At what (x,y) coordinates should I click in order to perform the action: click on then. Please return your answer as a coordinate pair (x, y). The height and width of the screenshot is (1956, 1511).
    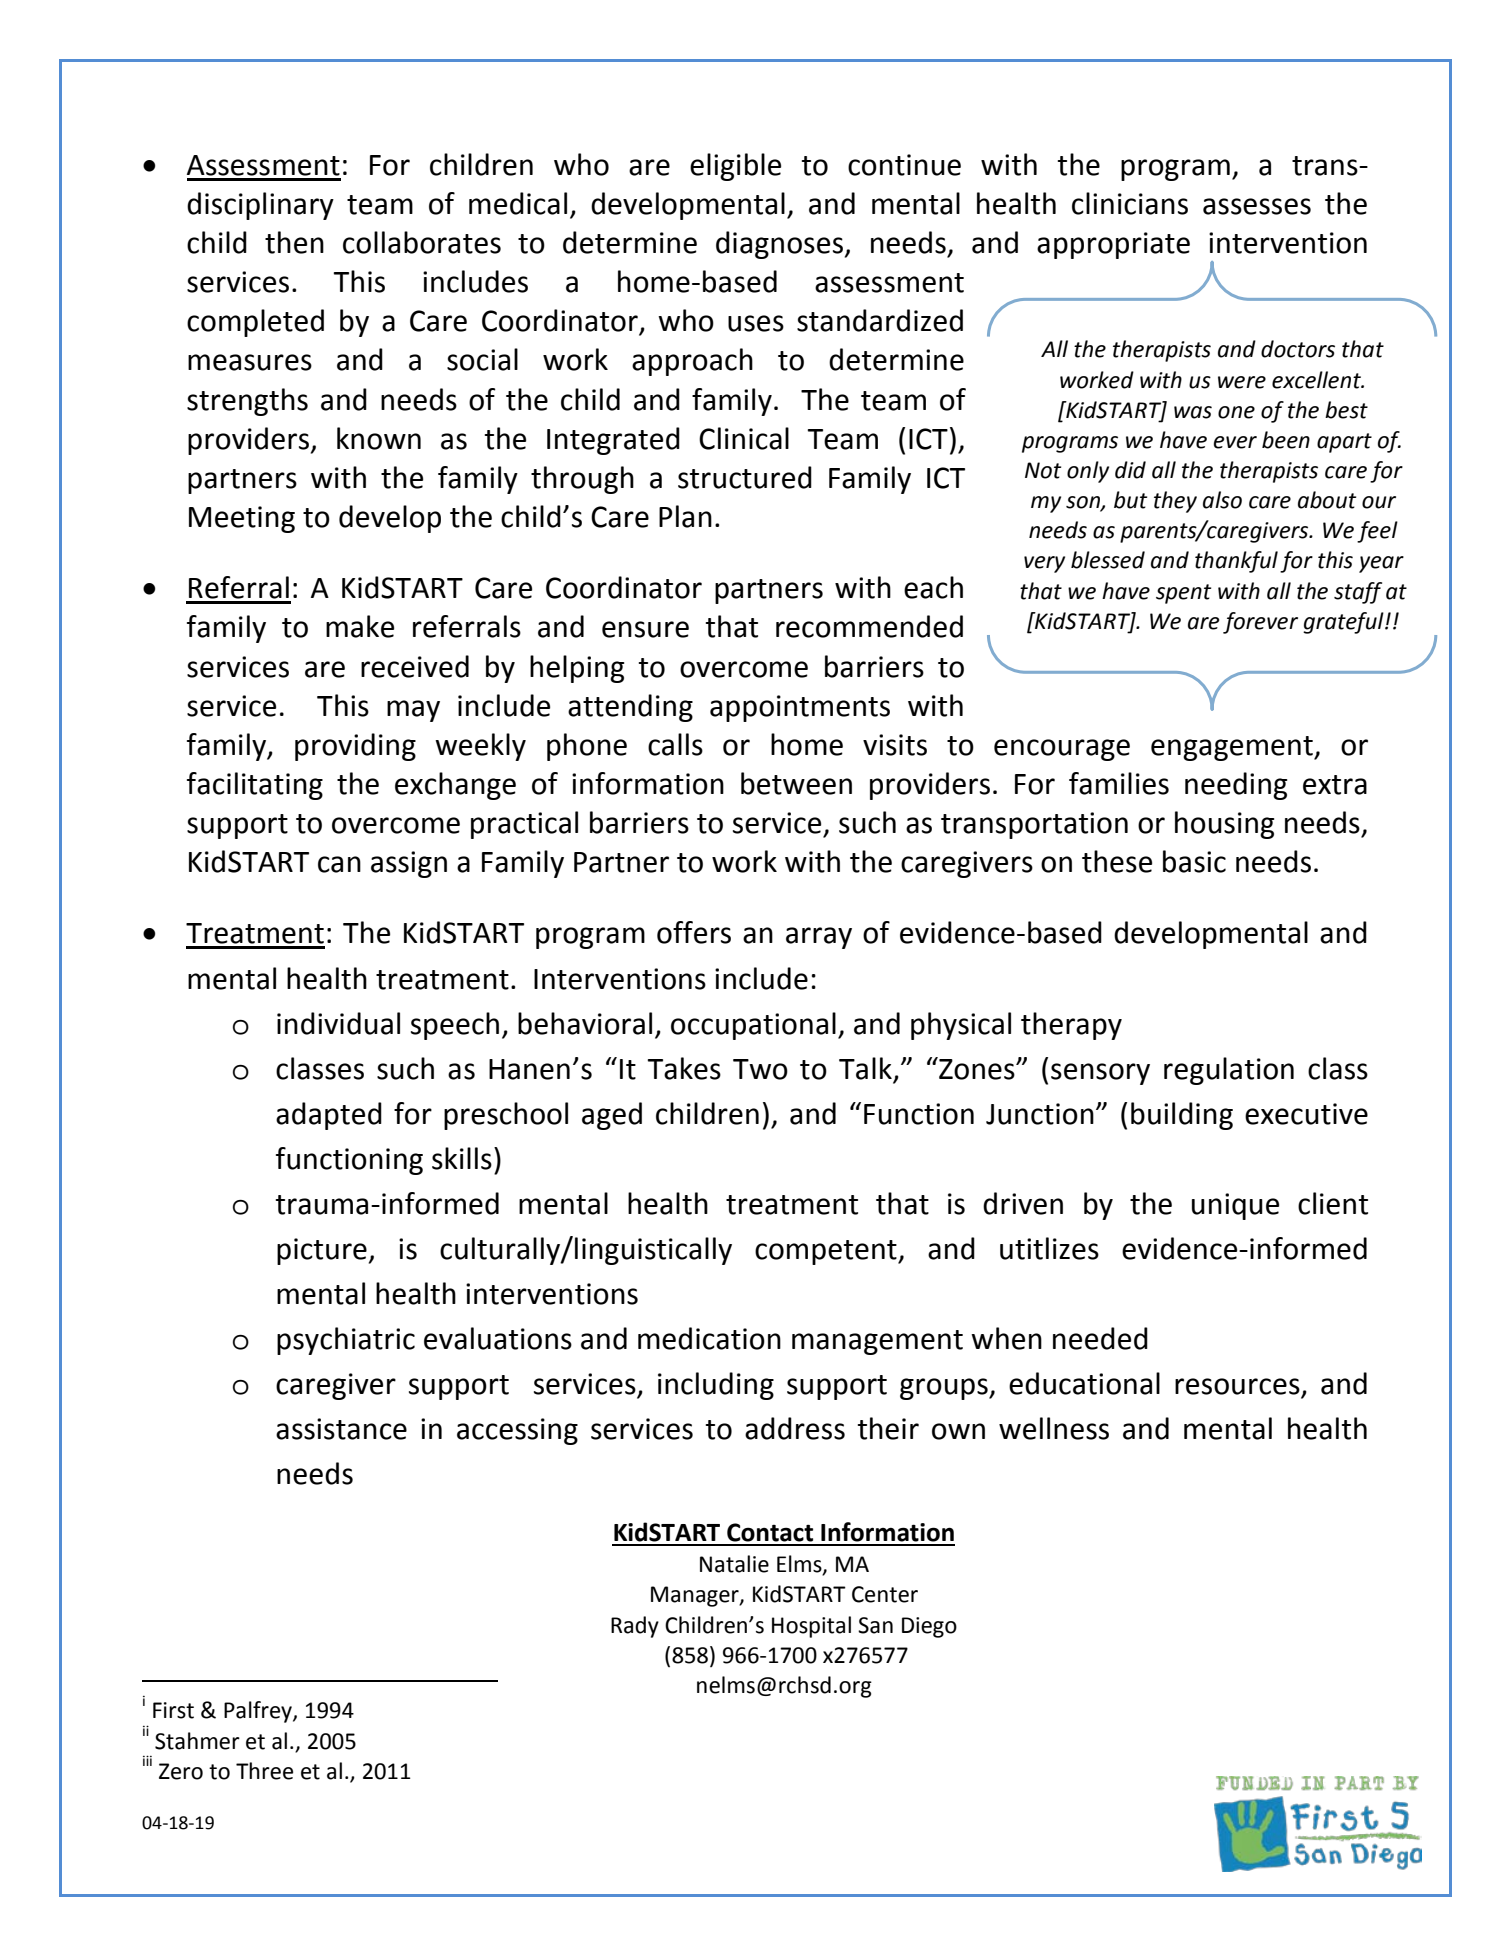
    Looking at the image, I should click on (294, 242).
